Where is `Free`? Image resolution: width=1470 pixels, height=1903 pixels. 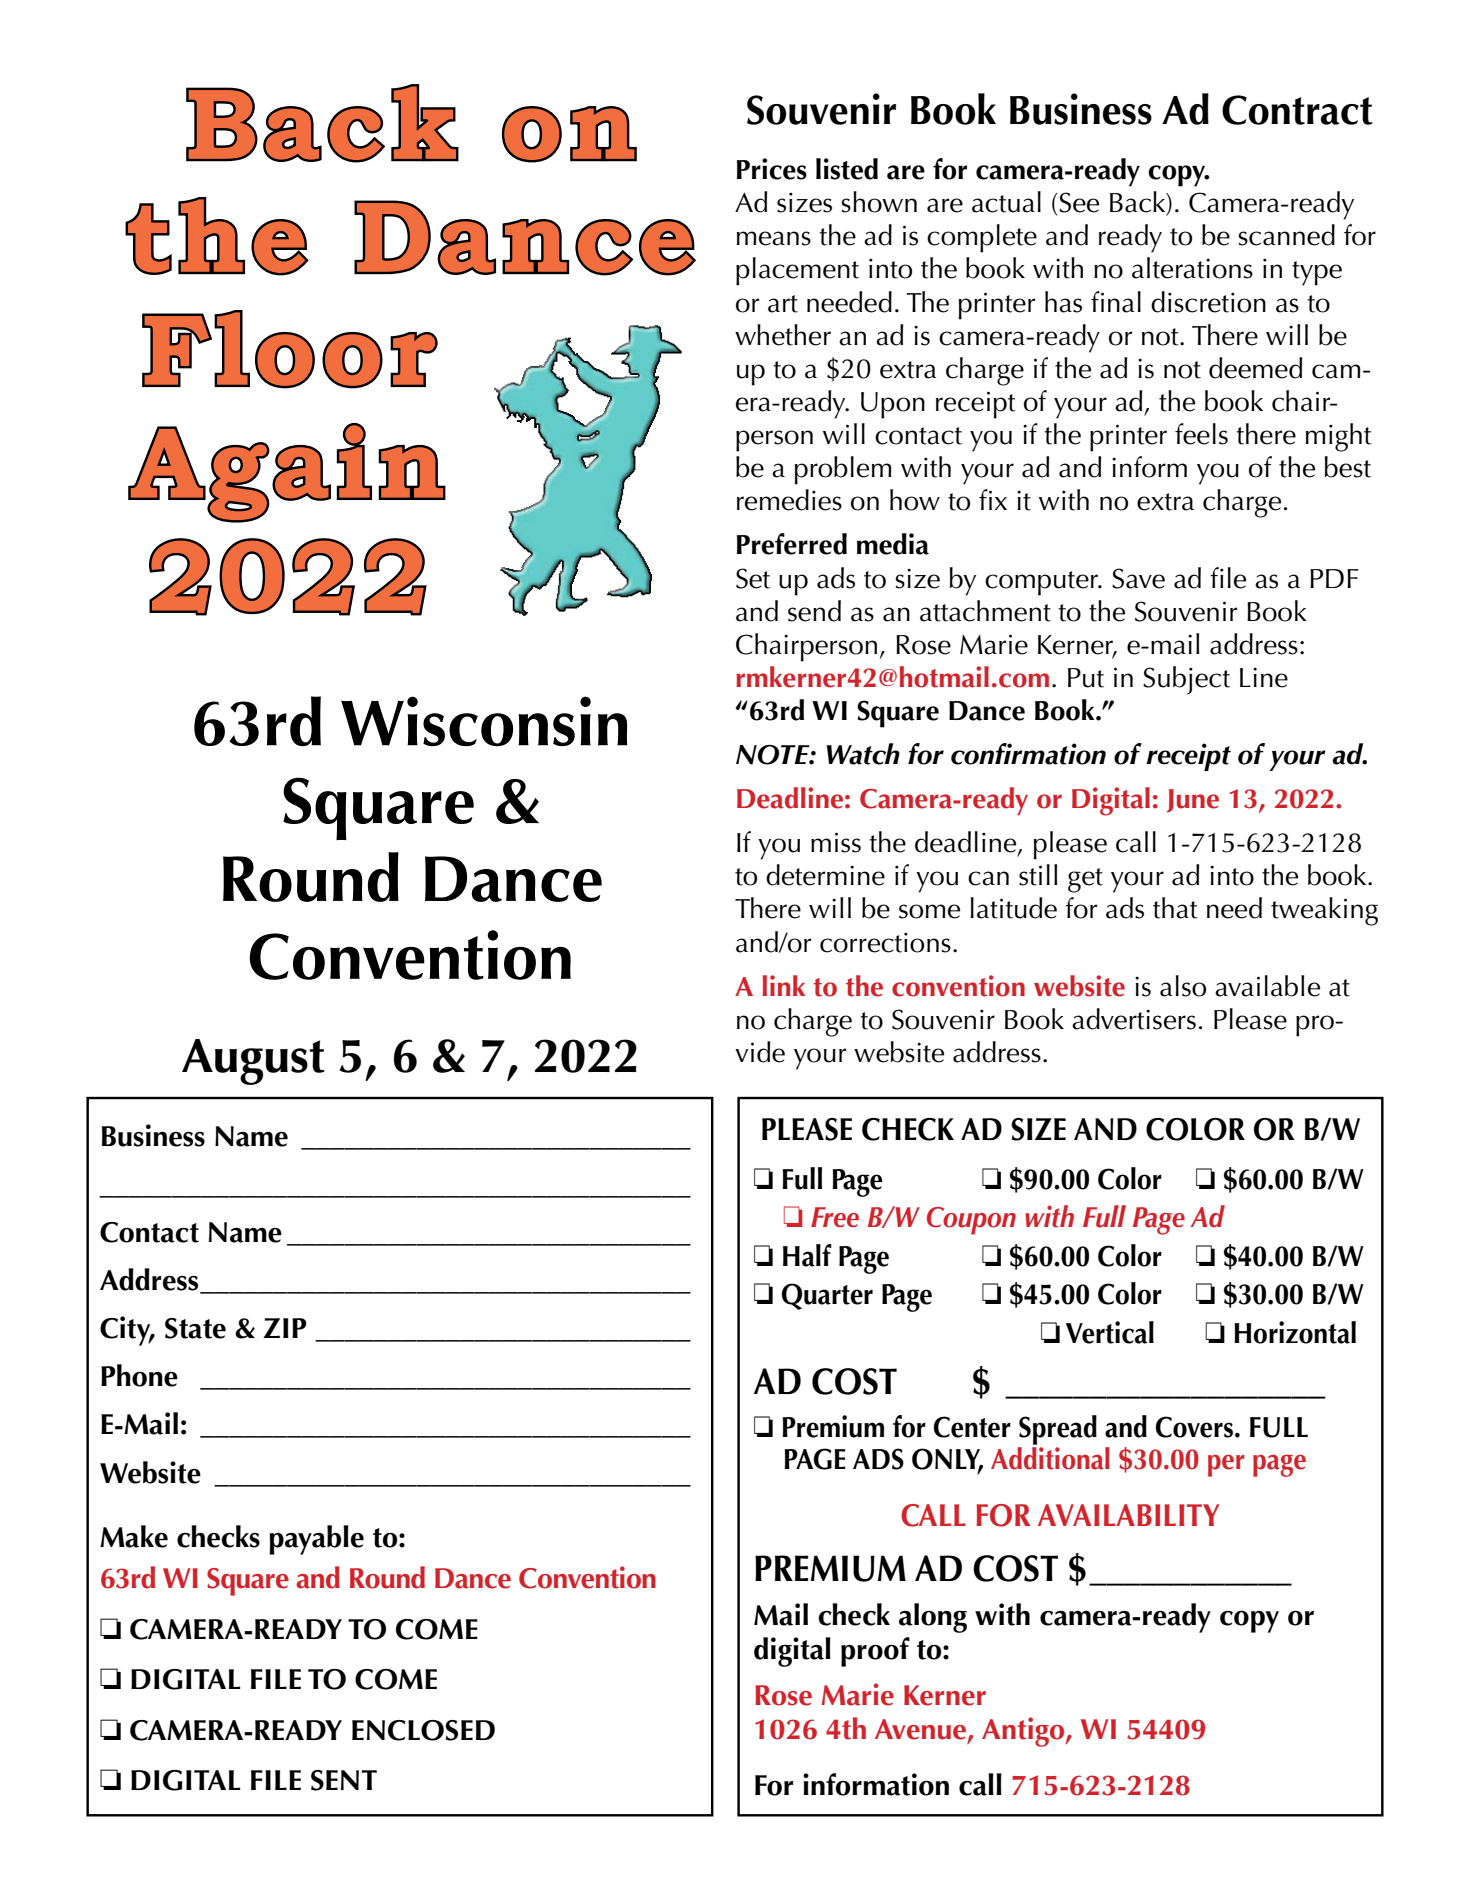
Free is located at coordinates (835, 1217).
